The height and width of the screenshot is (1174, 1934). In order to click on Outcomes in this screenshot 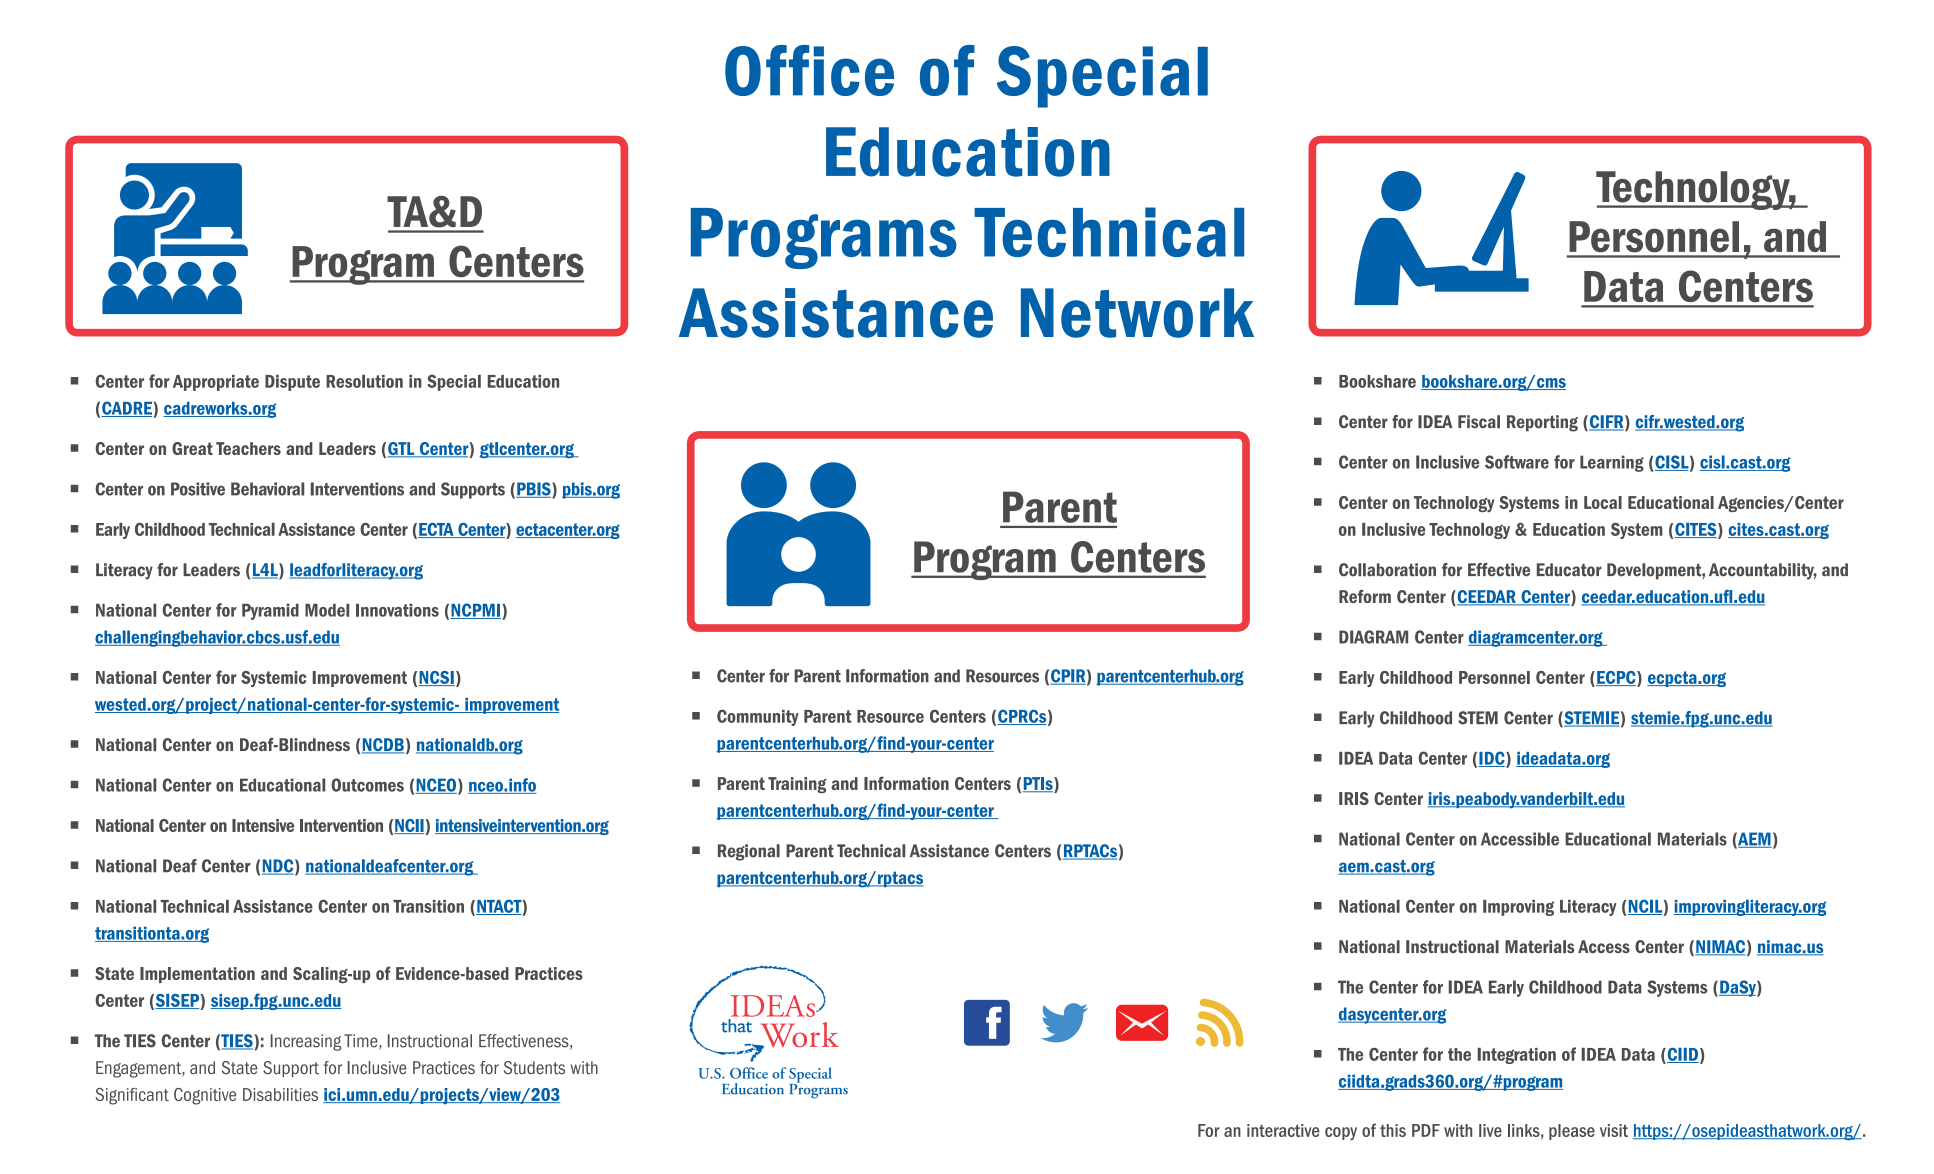, I will do `click(367, 785)`.
